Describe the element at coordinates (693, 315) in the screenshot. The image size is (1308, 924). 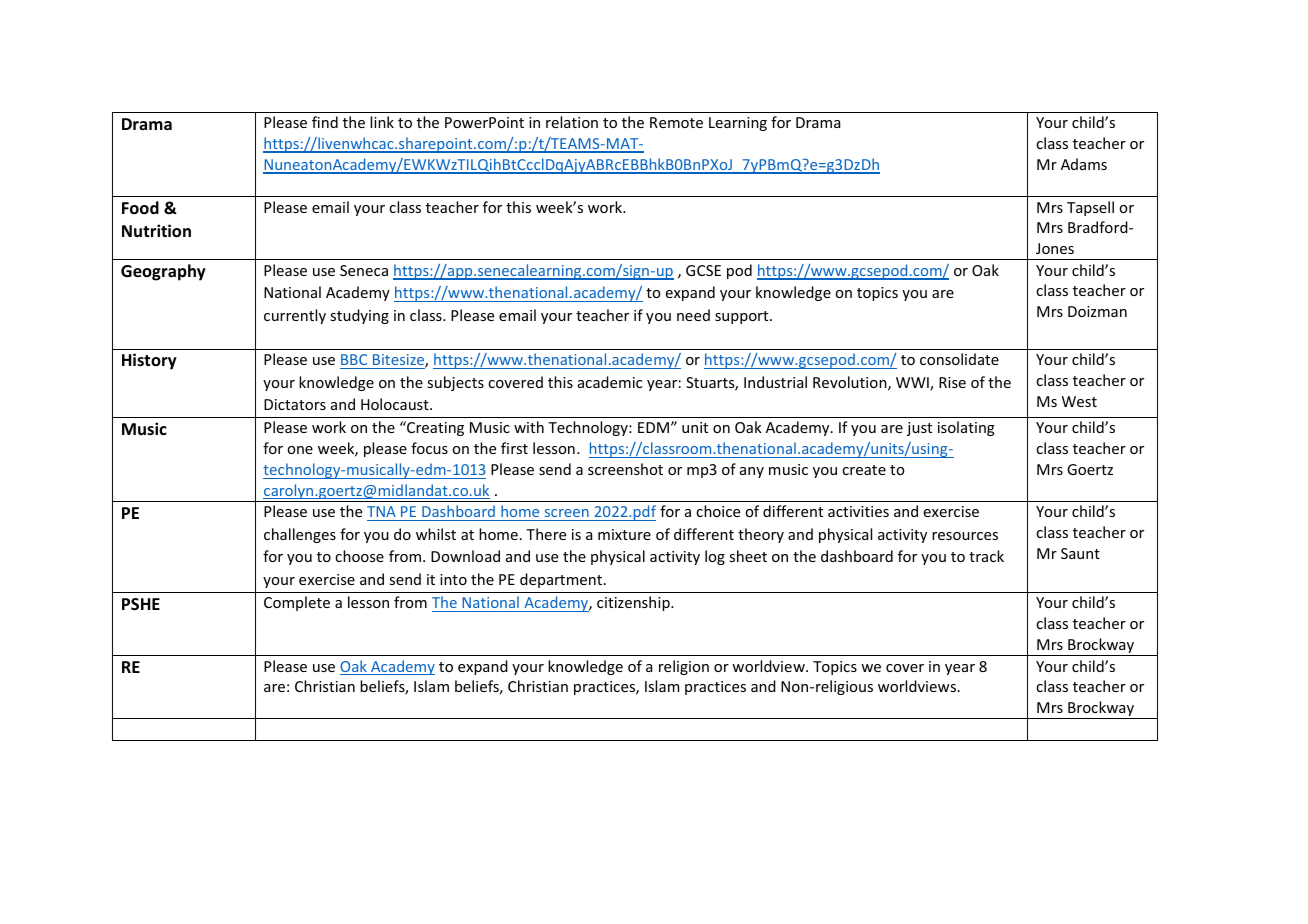
I see `need` at that location.
